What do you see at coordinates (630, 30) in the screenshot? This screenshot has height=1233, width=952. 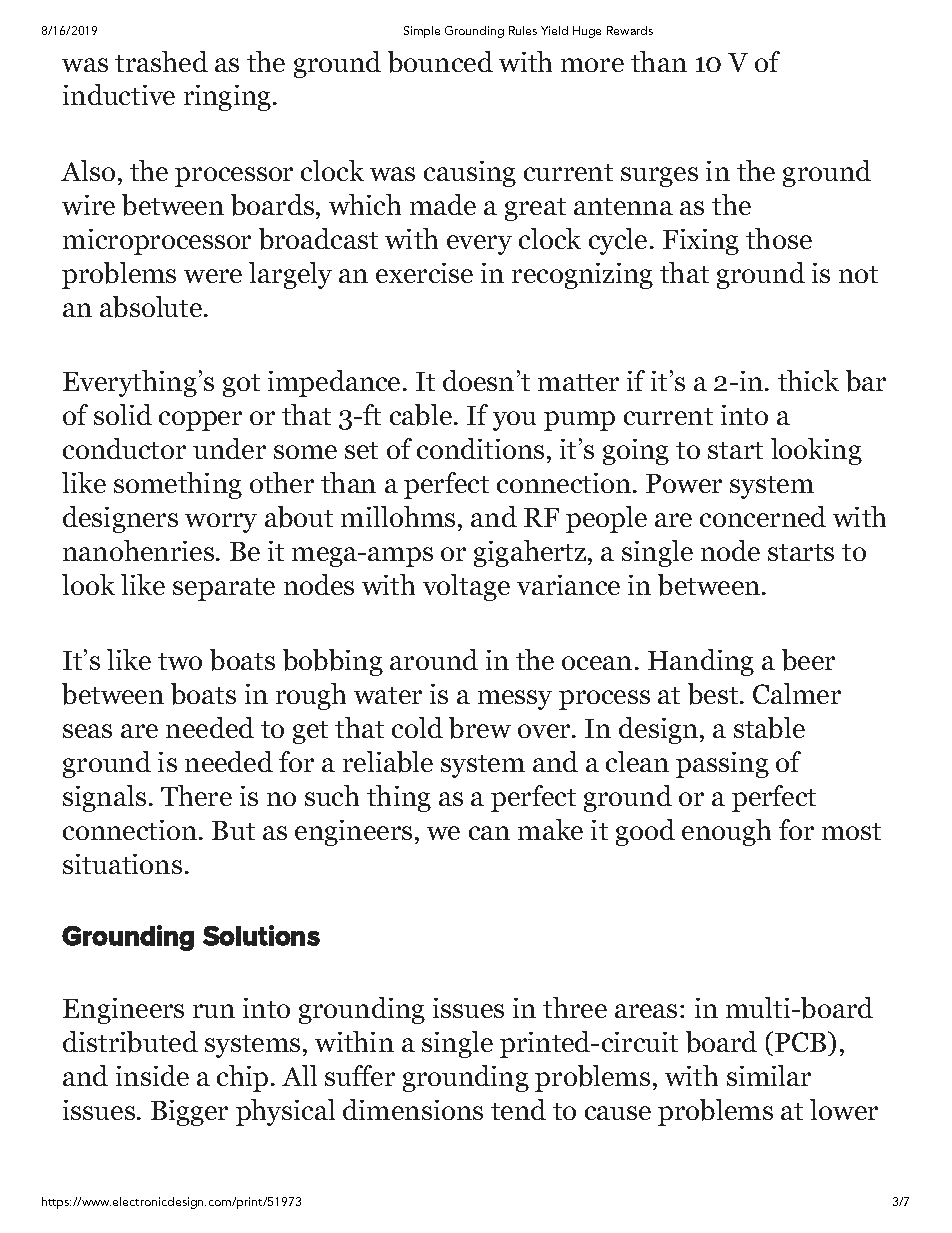 I see `Rewards` at bounding box center [630, 30].
